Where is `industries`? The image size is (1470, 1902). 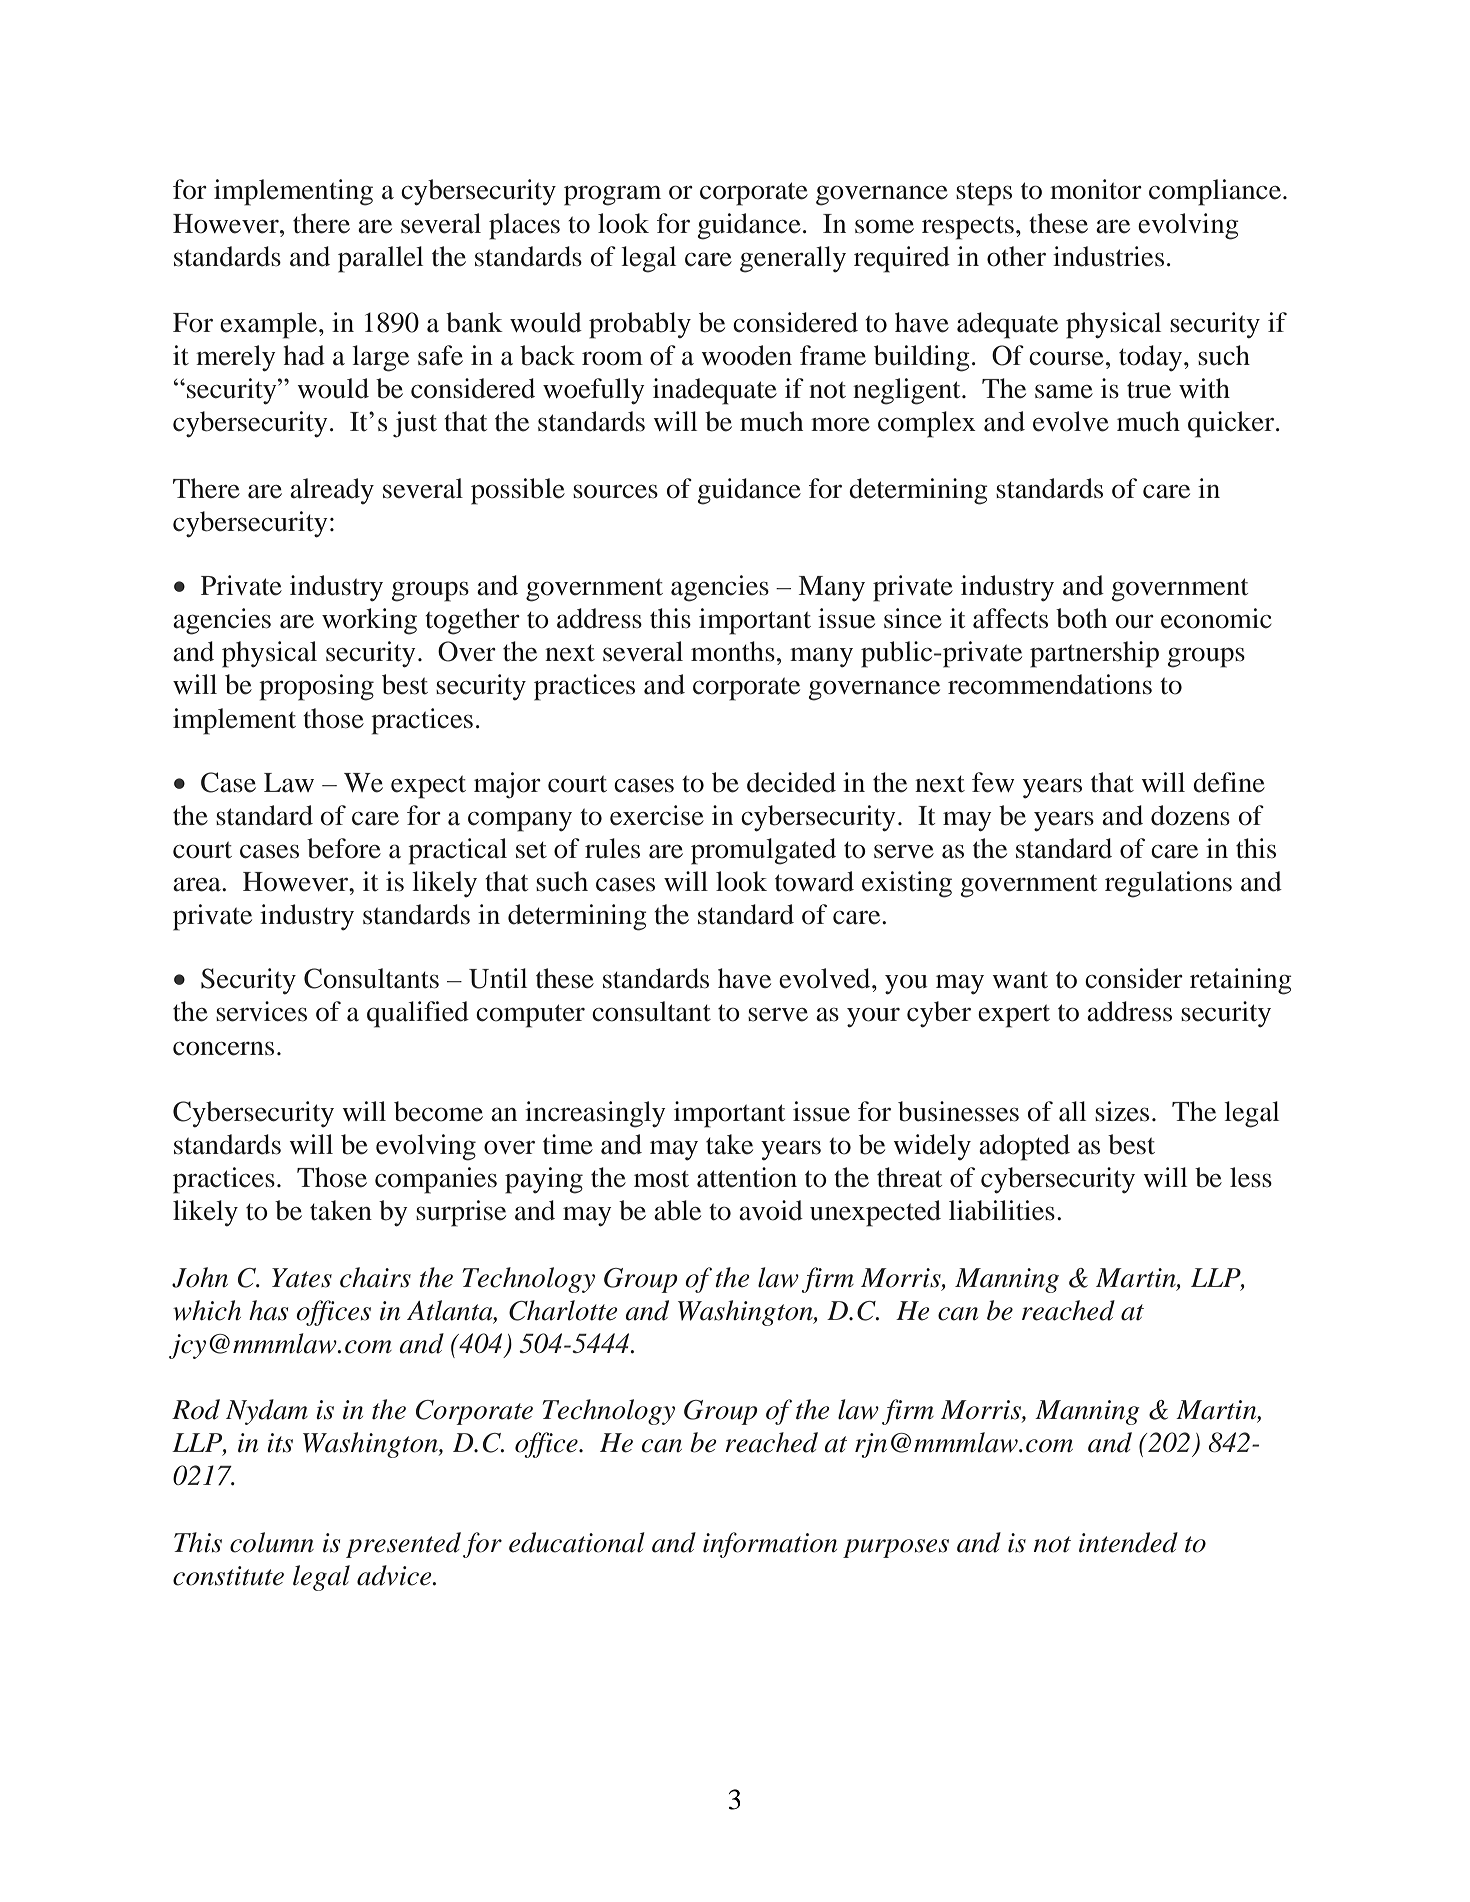 industries is located at coordinates (1108, 256).
